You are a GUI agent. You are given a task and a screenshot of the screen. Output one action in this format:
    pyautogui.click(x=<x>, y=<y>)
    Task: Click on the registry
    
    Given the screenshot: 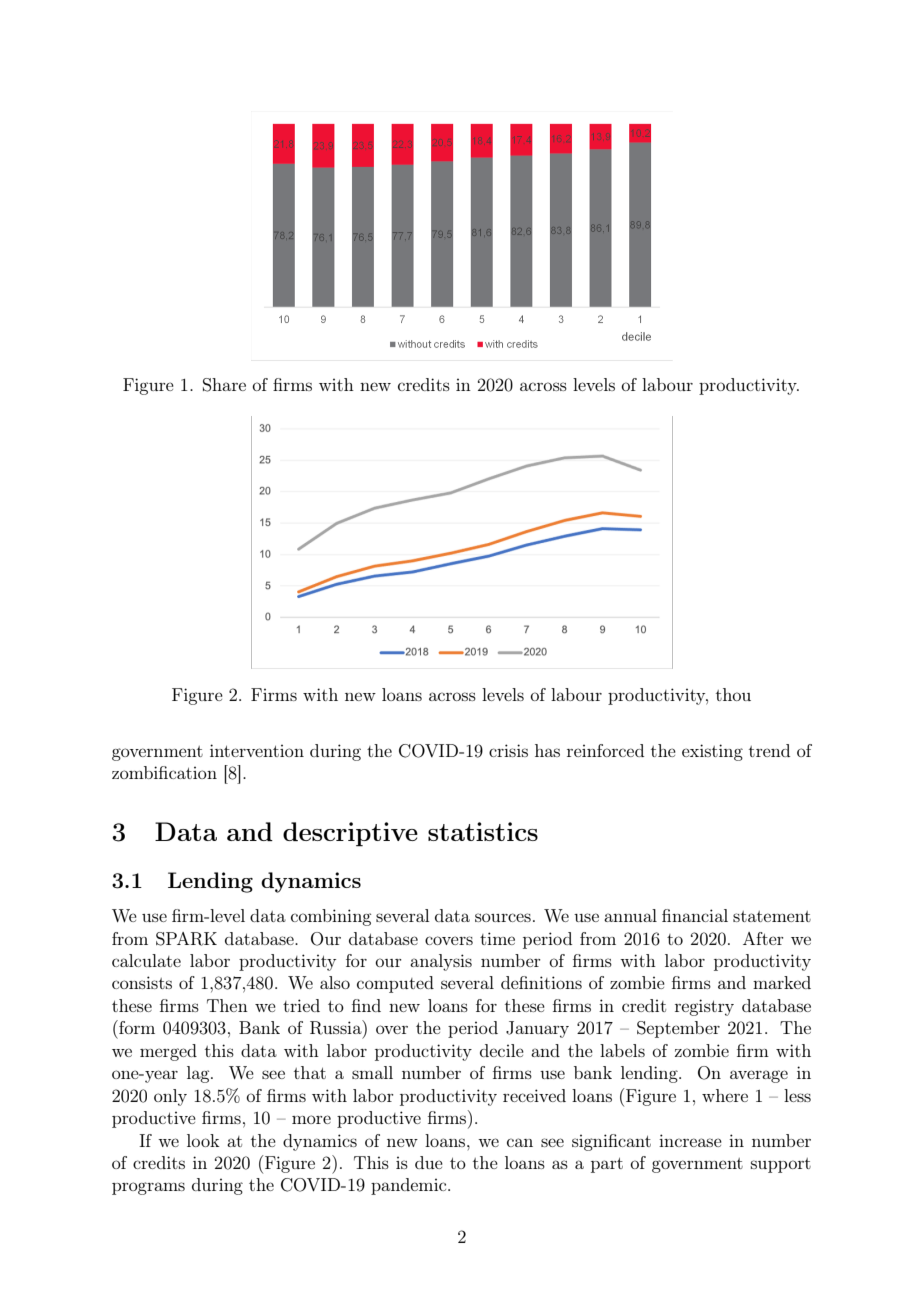 What is the action you would take?
    pyautogui.click(x=704, y=1007)
